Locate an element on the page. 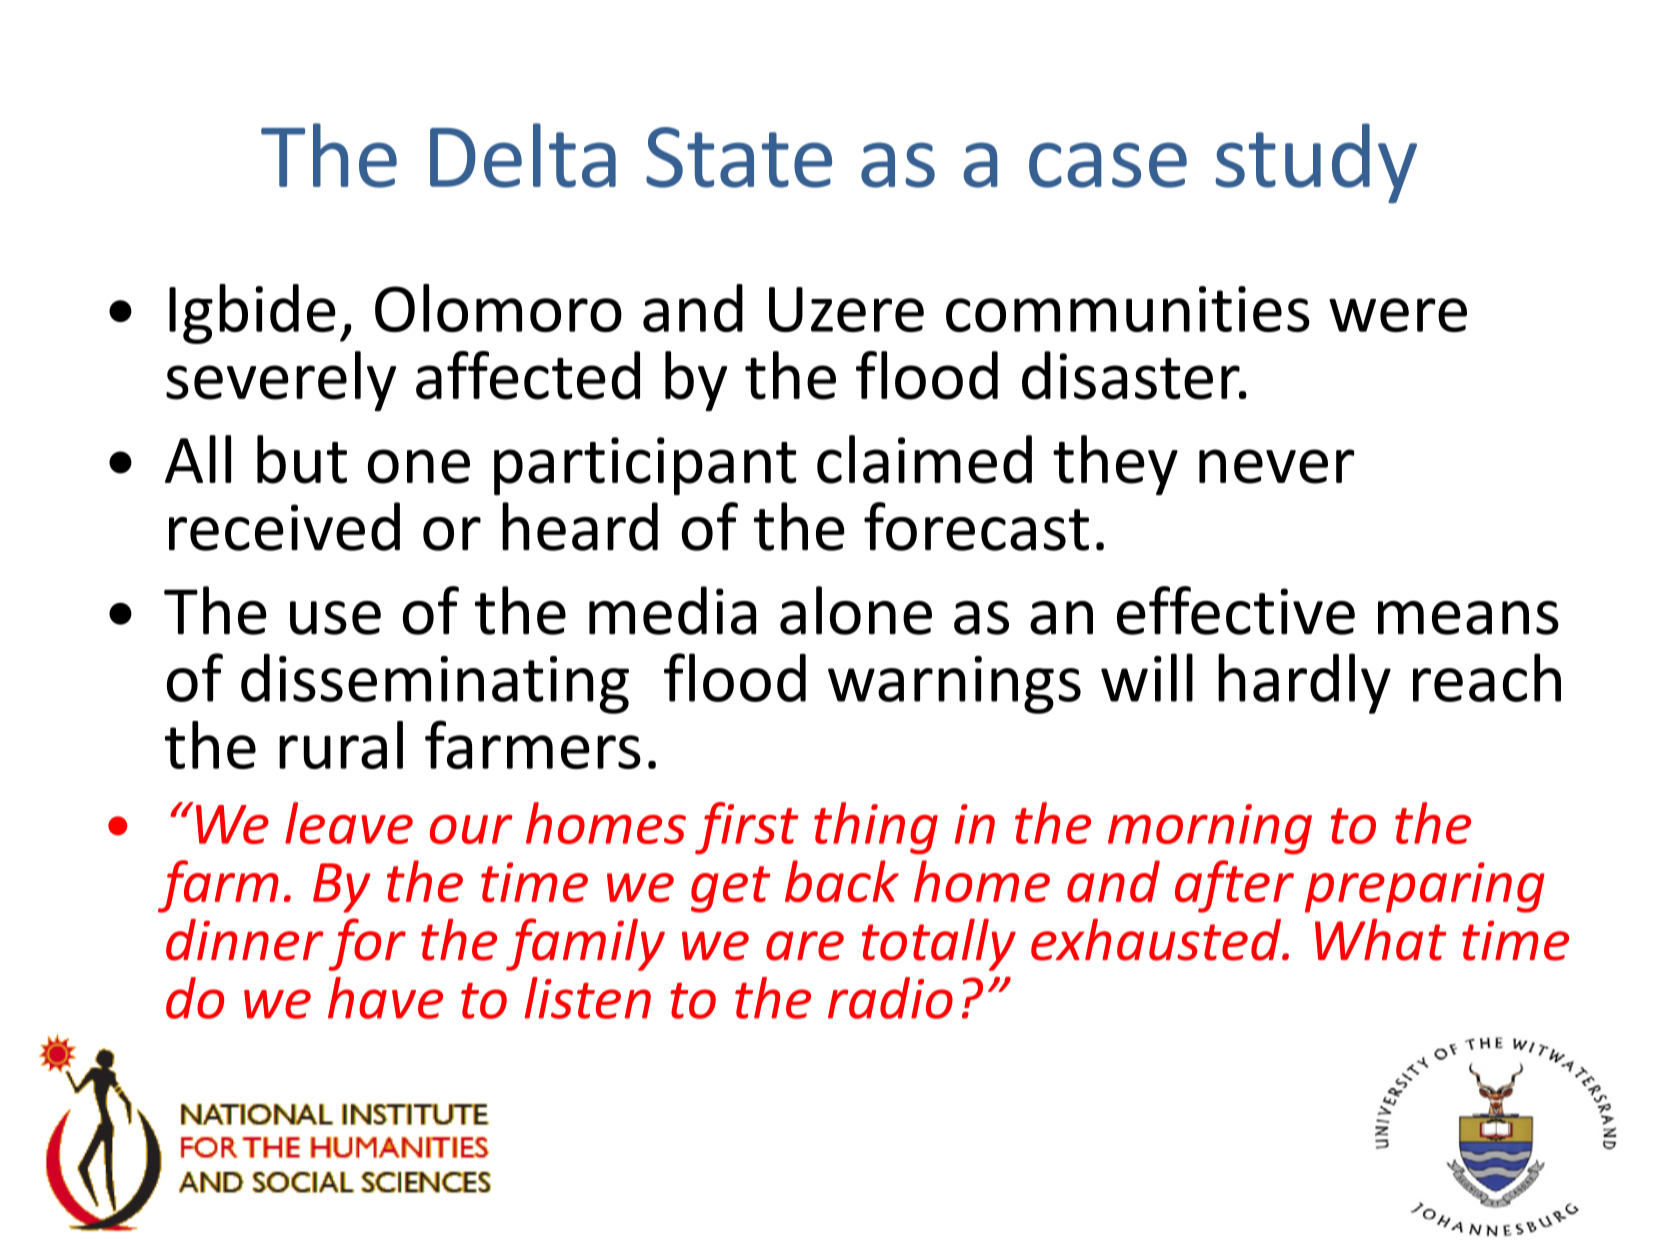 This document has height=1260, width=1680. have is located at coordinates (385, 998).
